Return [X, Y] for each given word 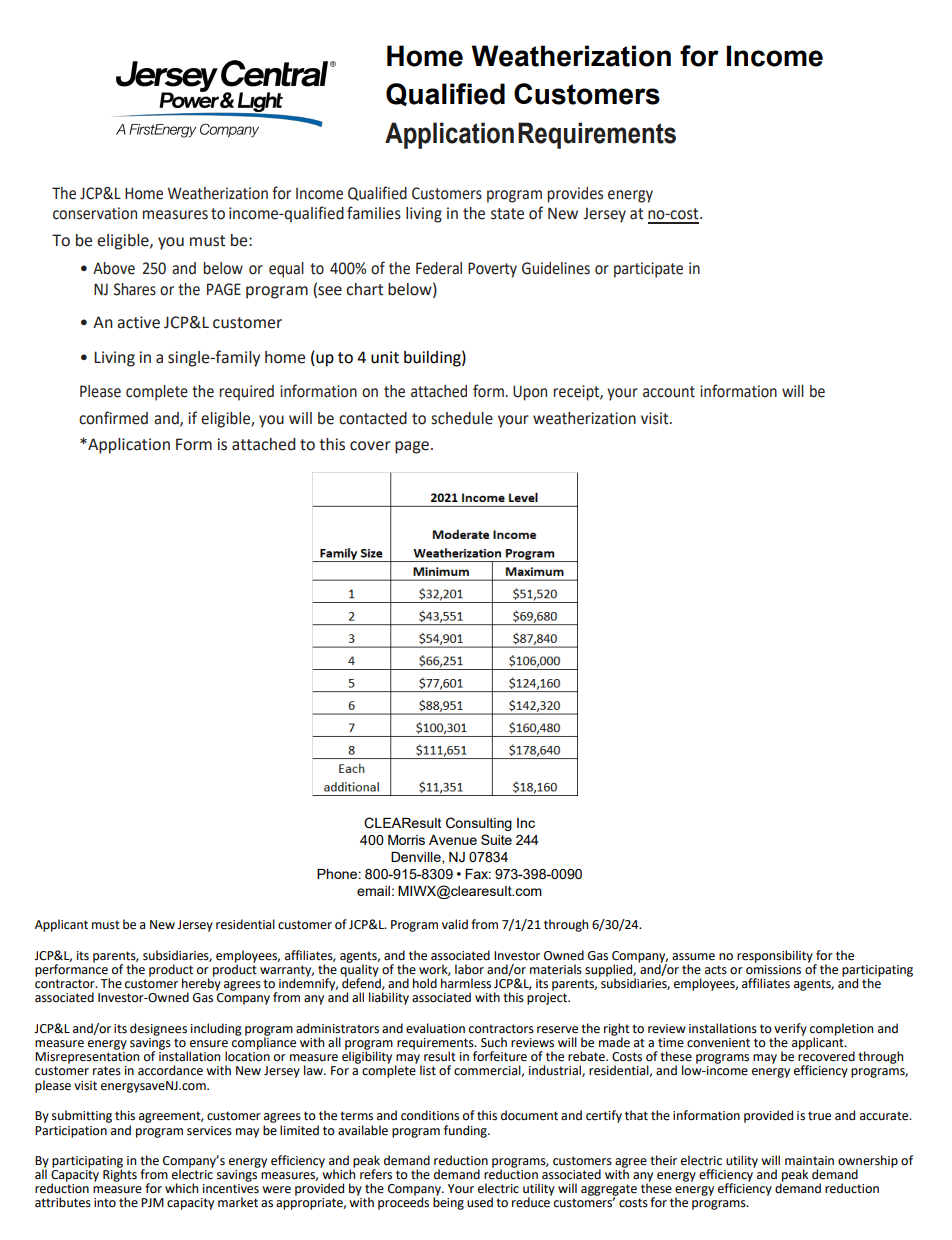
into [105, 1203]
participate [648, 270]
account [669, 392]
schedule [462, 418]
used [480, 1202]
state [507, 214]
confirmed [113, 418]
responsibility [776, 957]
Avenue [453, 840]
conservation [95, 213]
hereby [201, 984]
